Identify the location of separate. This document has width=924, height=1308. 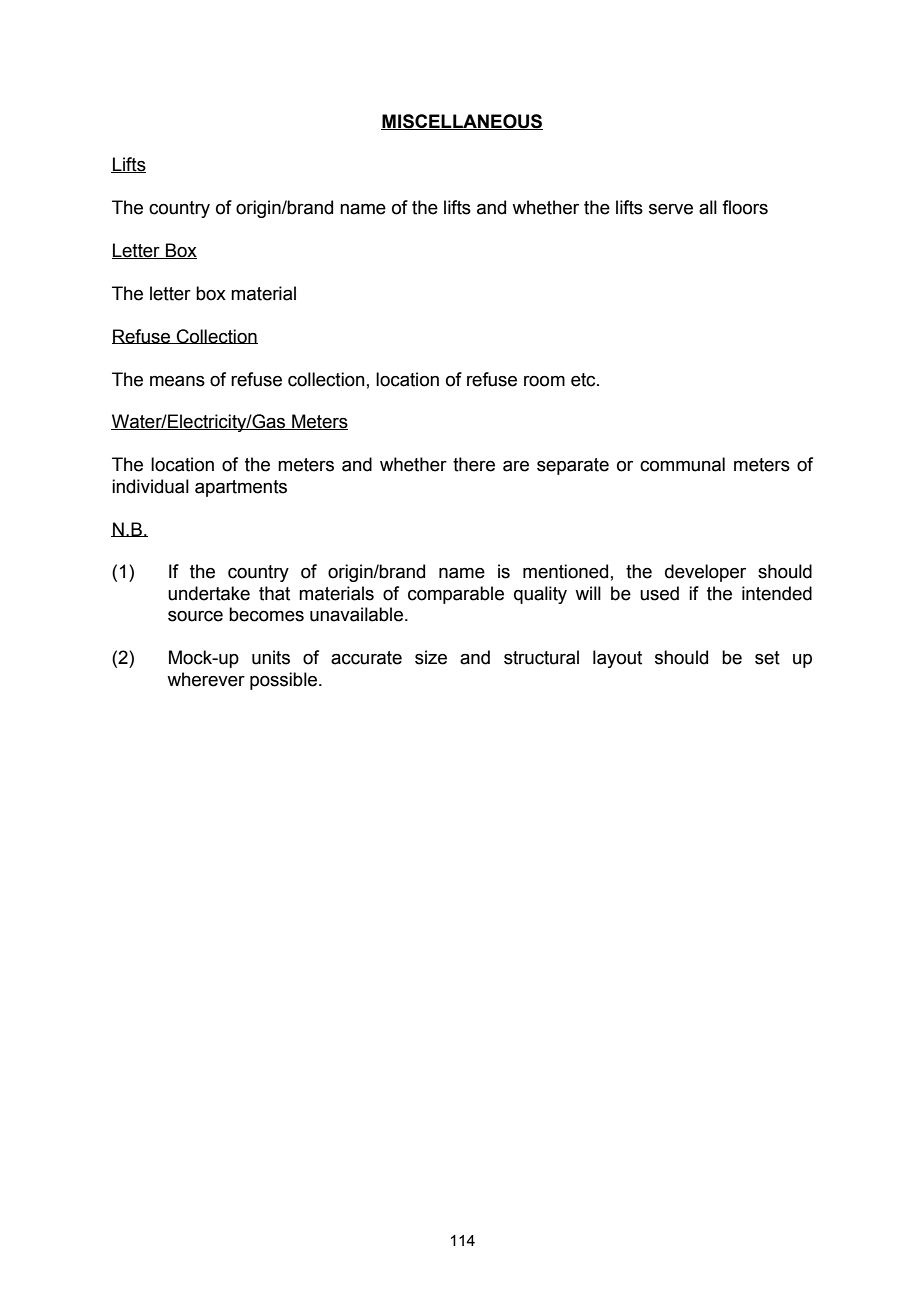
(573, 466).
